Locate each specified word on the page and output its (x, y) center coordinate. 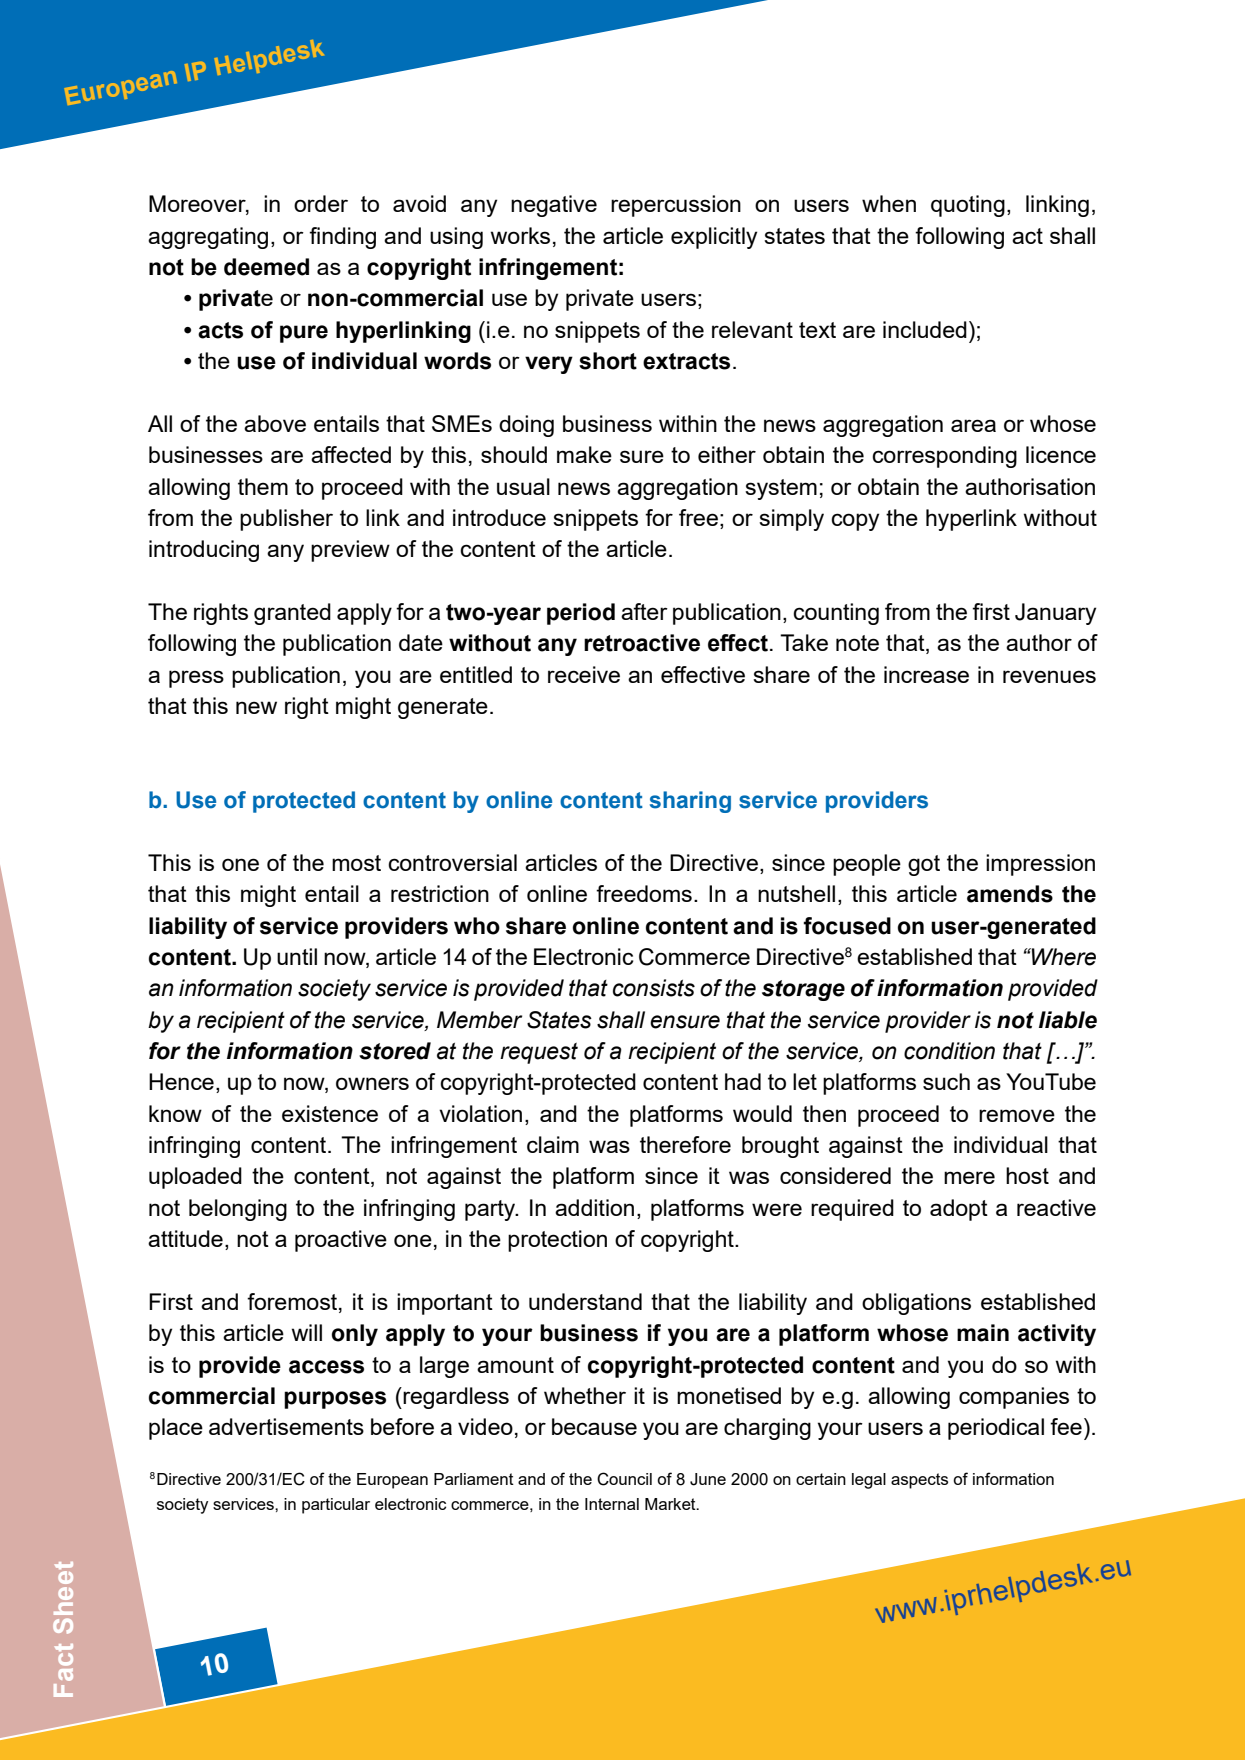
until (297, 956)
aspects (919, 1481)
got (924, 865)
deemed (266, 267)
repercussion (676, 206)
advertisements (286, 1426)
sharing (690, 802)
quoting (968, 206)
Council (624, 1479)
